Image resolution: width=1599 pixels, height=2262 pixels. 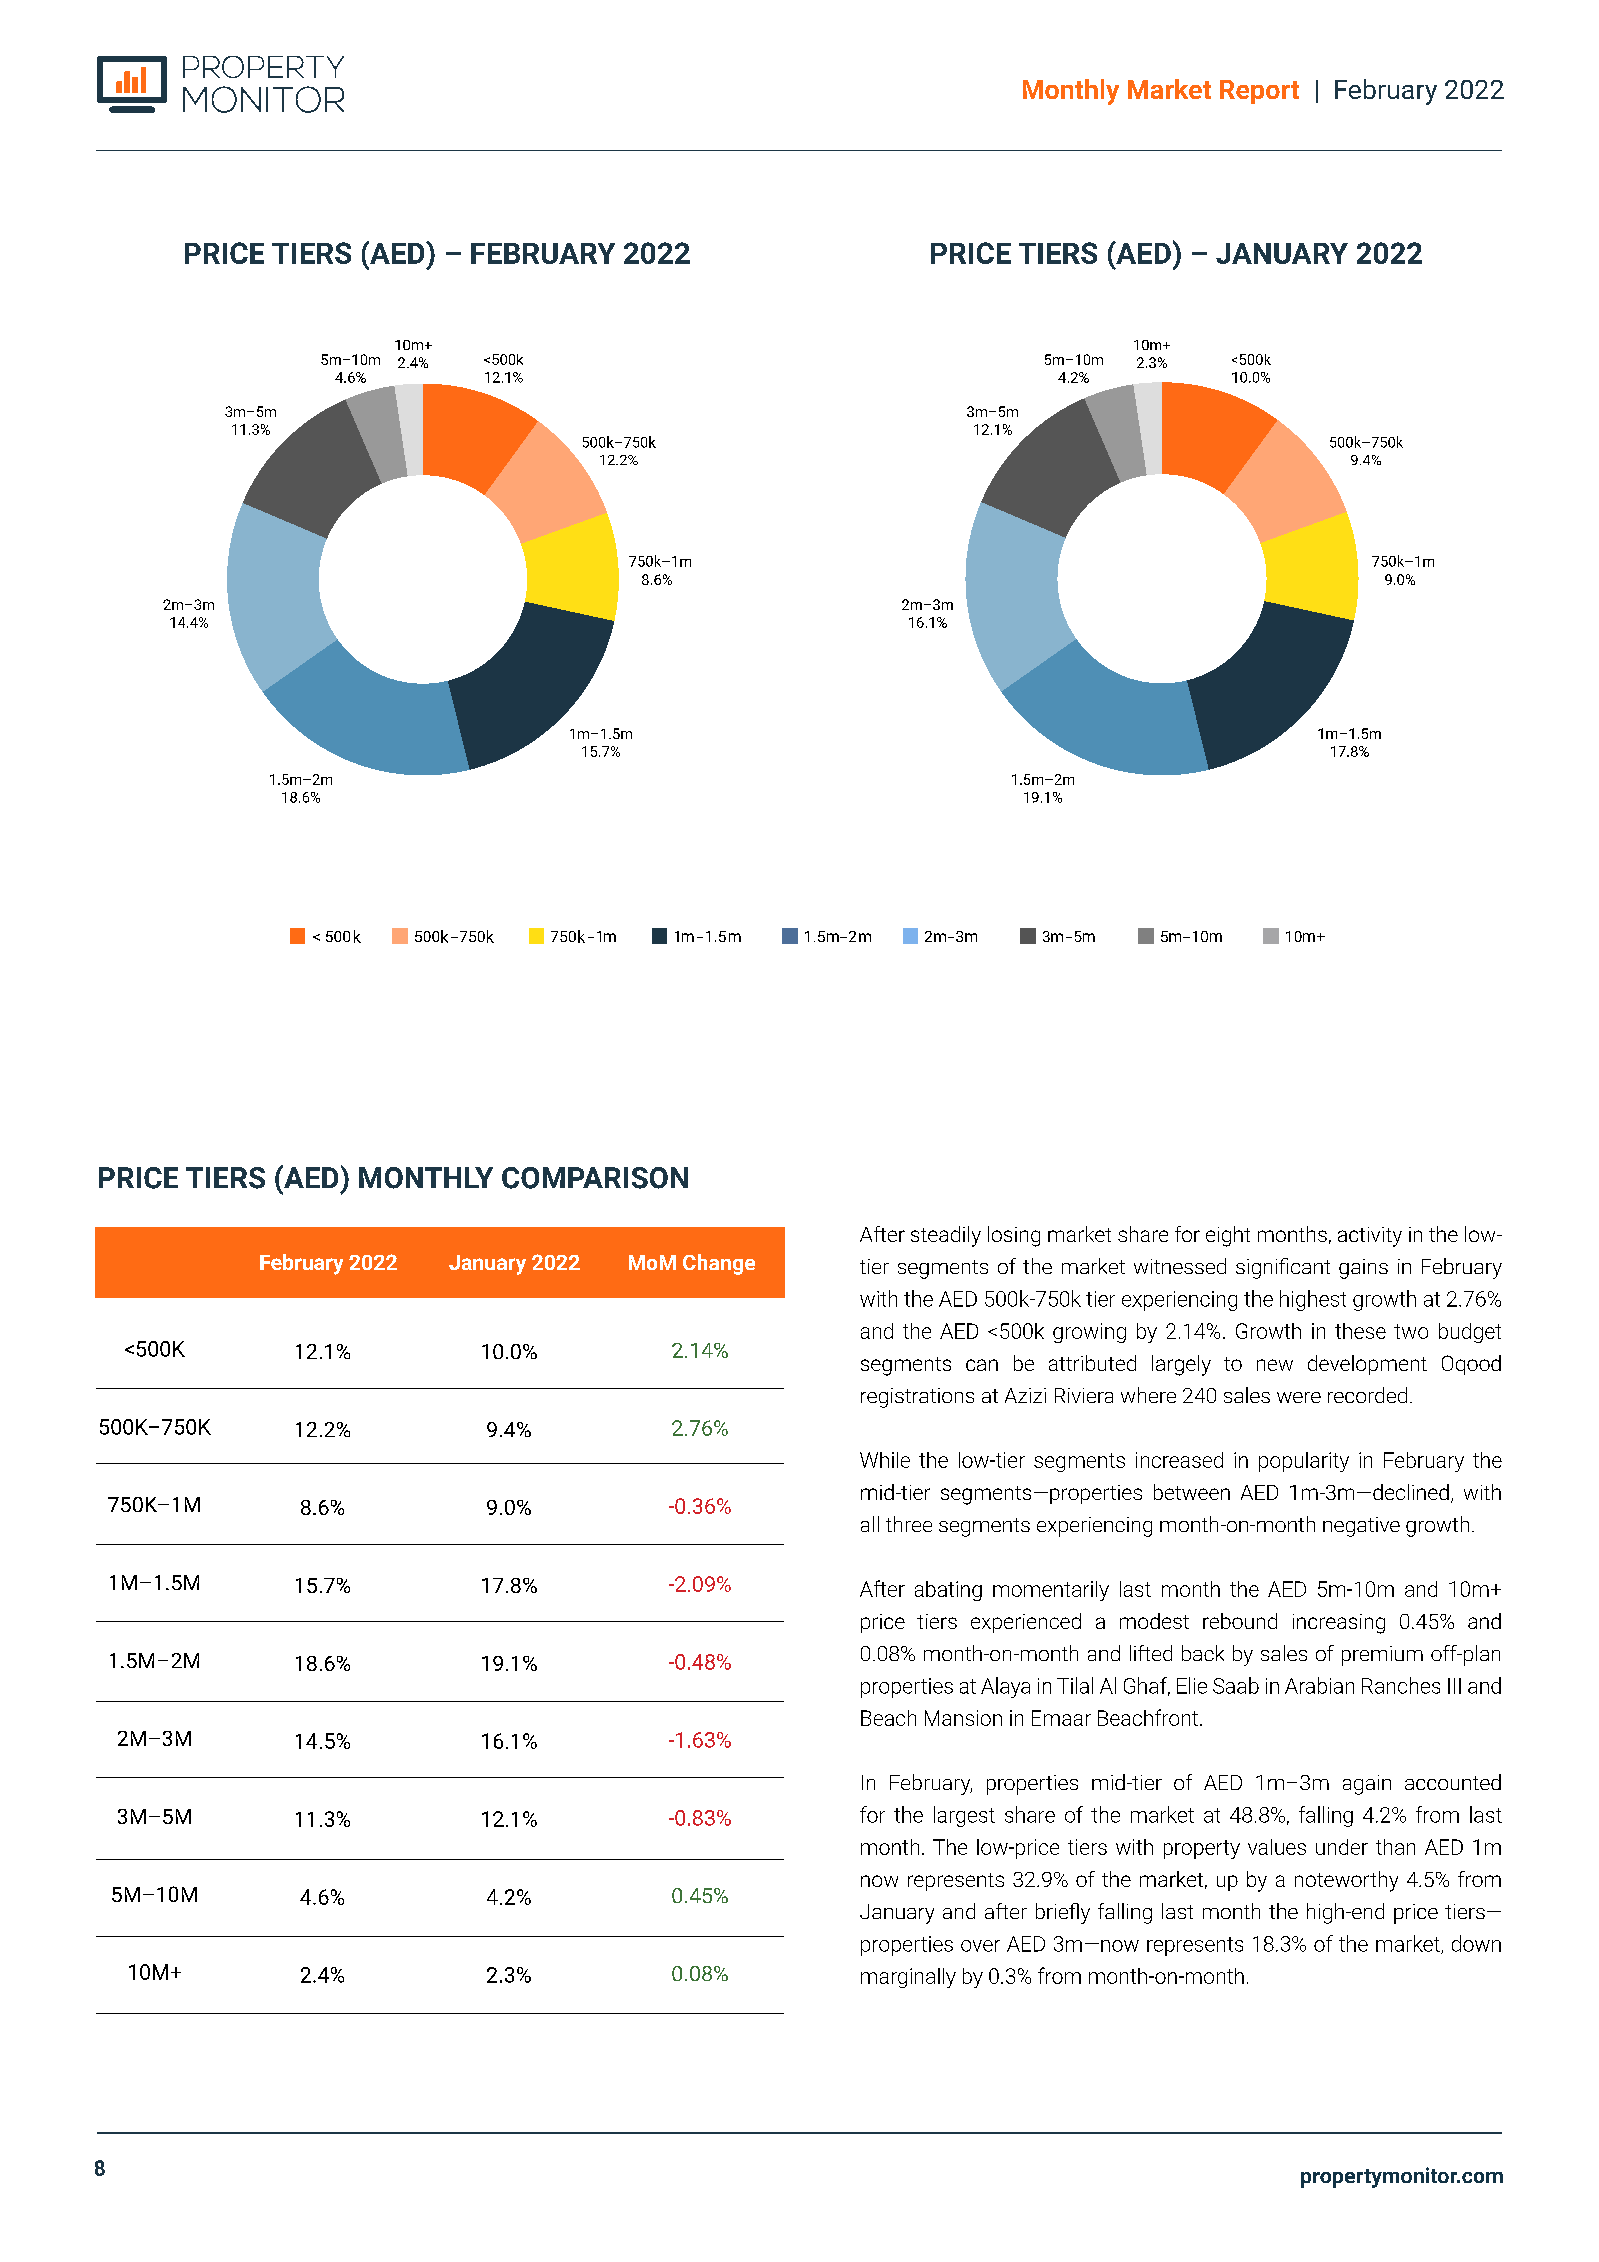 I want to click on Report, so click(x=1259, y=92).
